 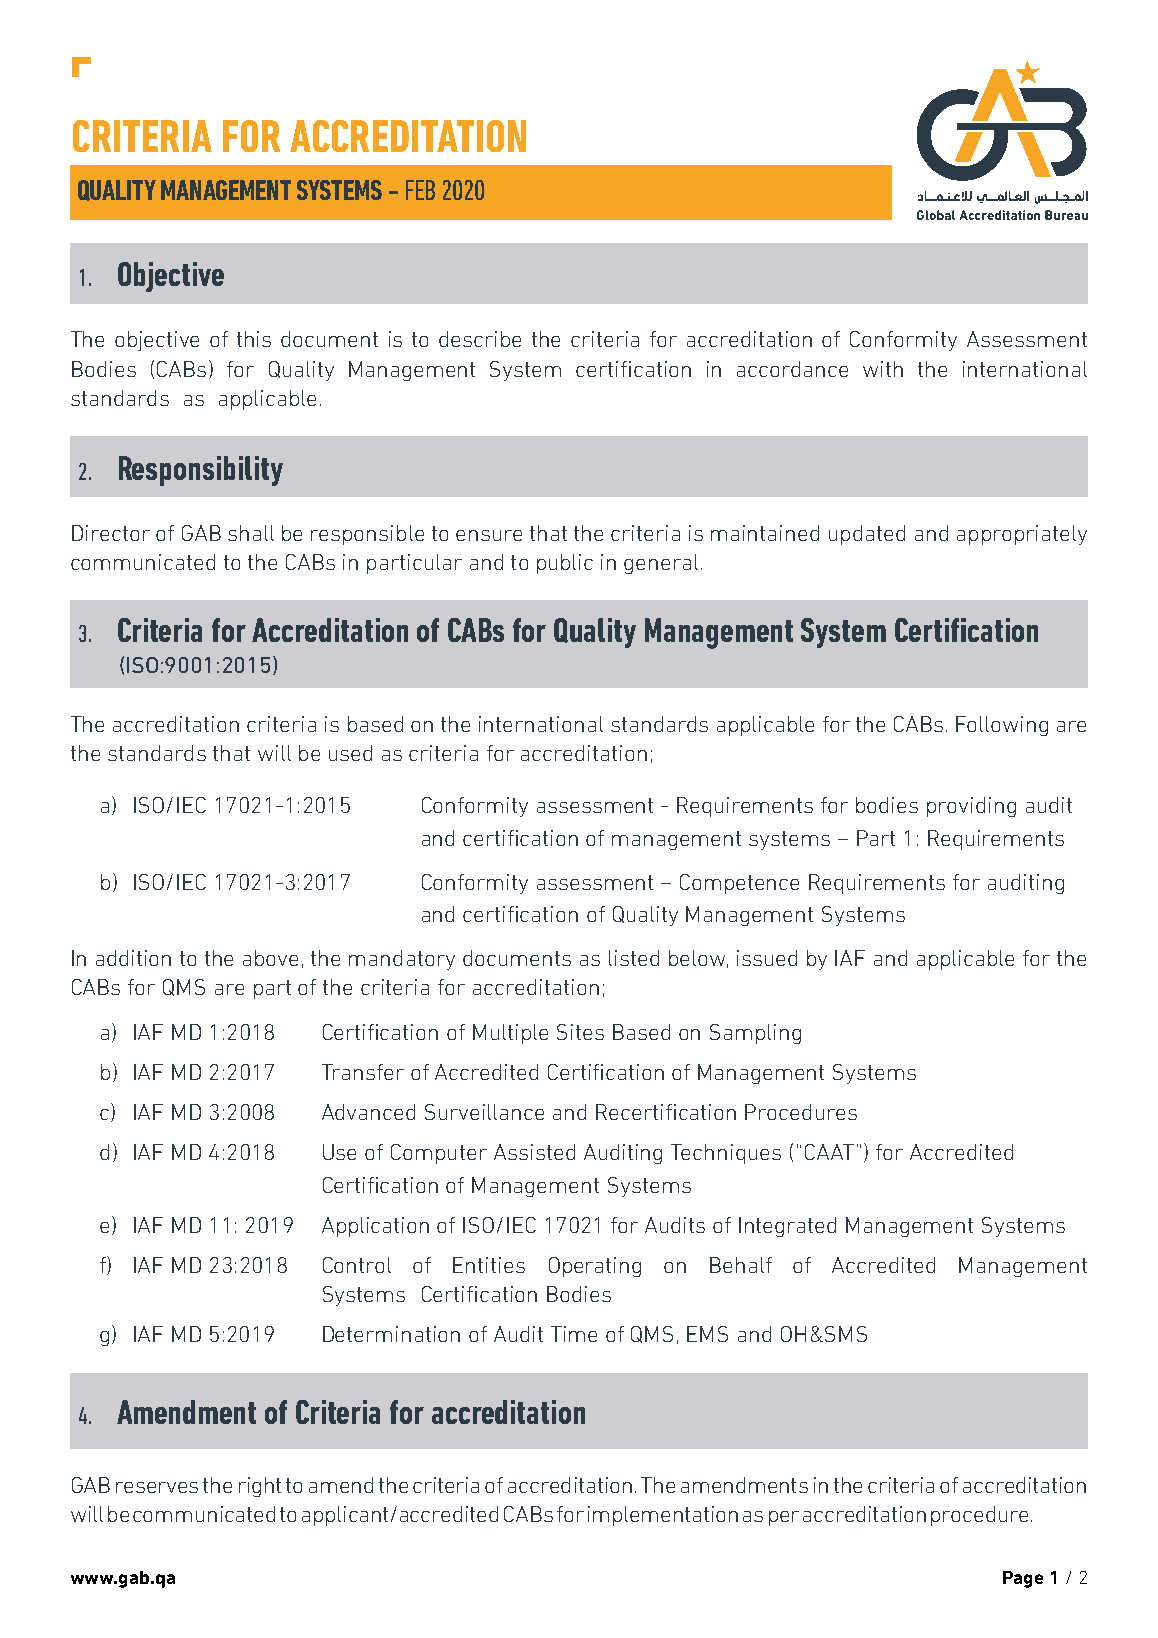 I want to click on right, so click(x=260, y=1487).
